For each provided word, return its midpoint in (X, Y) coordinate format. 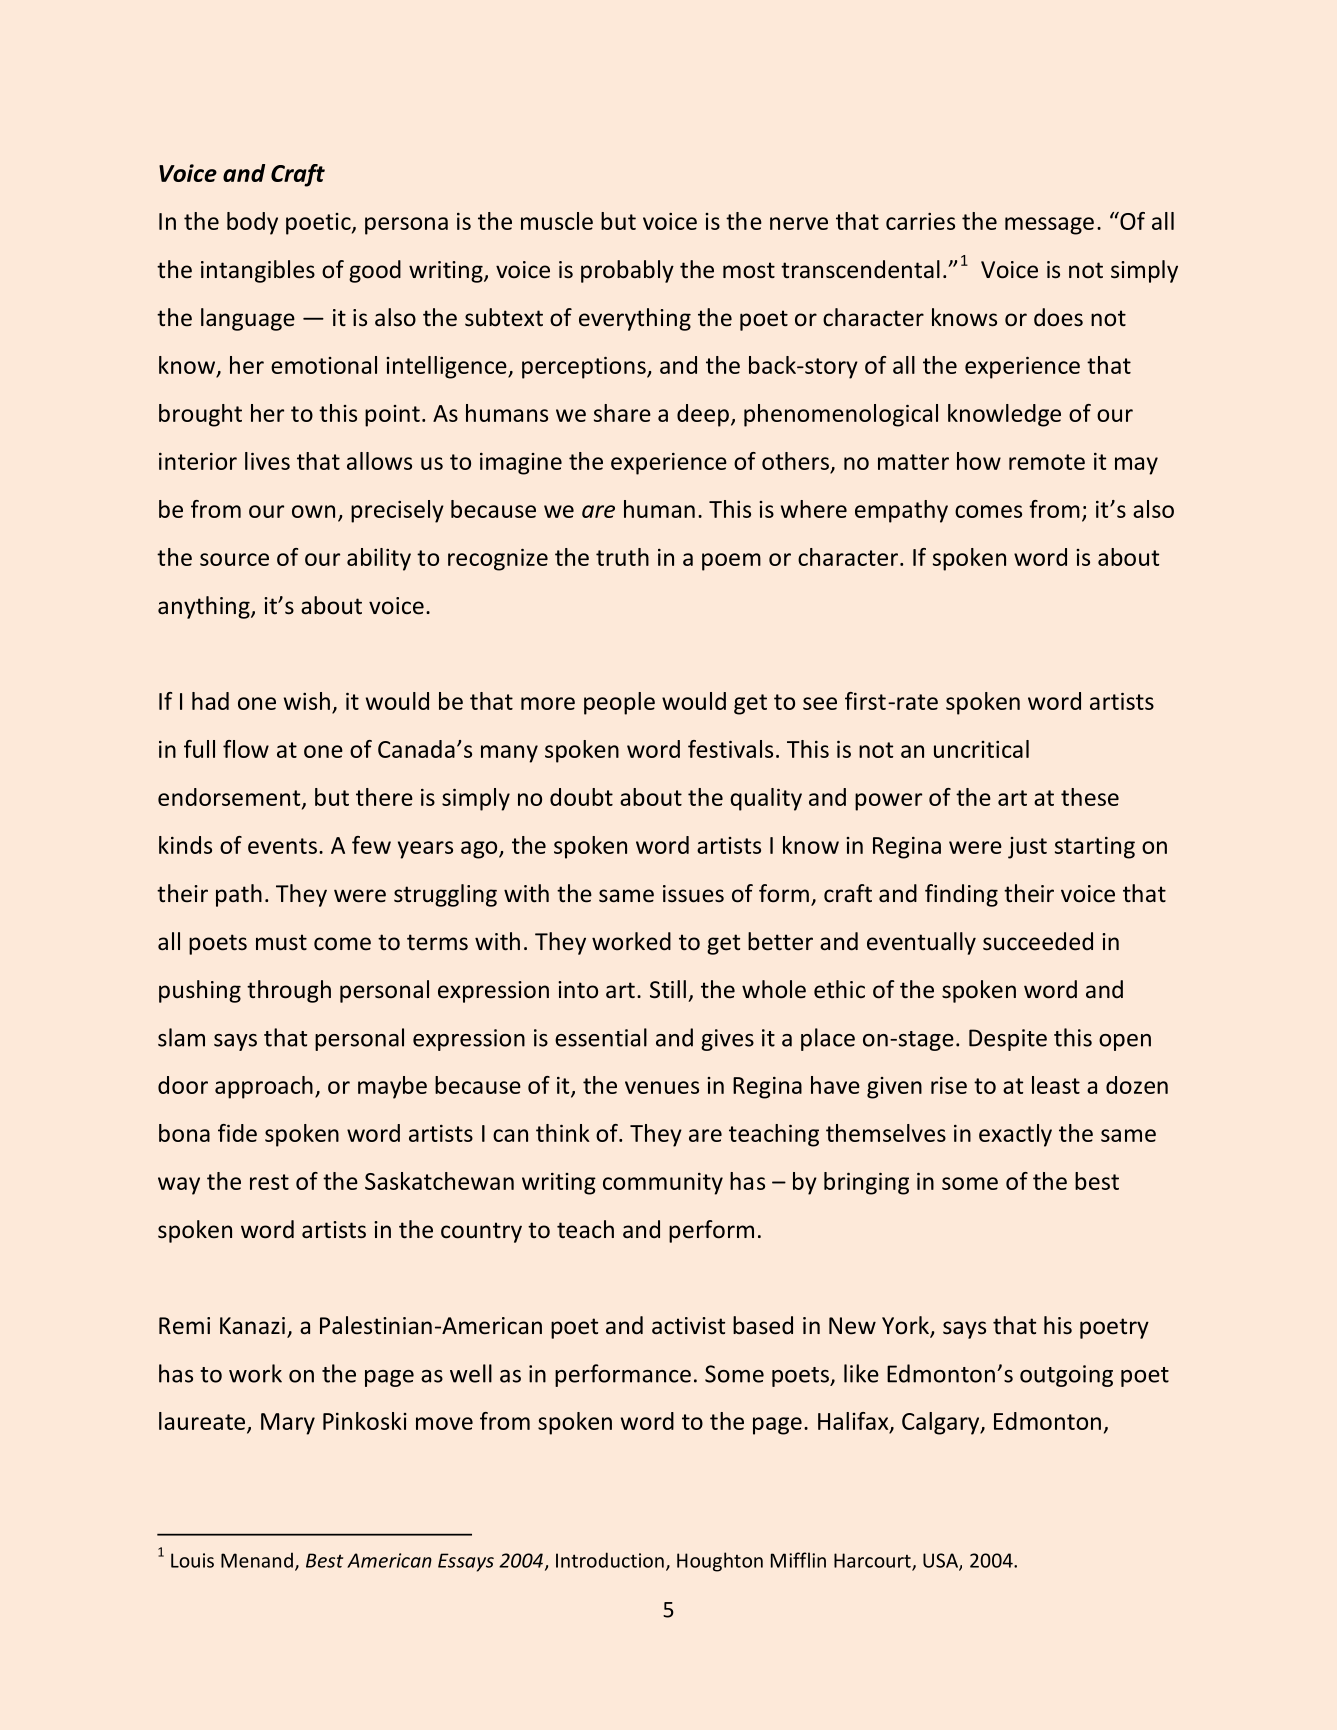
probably (627, 271)
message (1049, 226)
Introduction (610, 1560)
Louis (192, 1560)
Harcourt (873, 1561)
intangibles (258, 271)
